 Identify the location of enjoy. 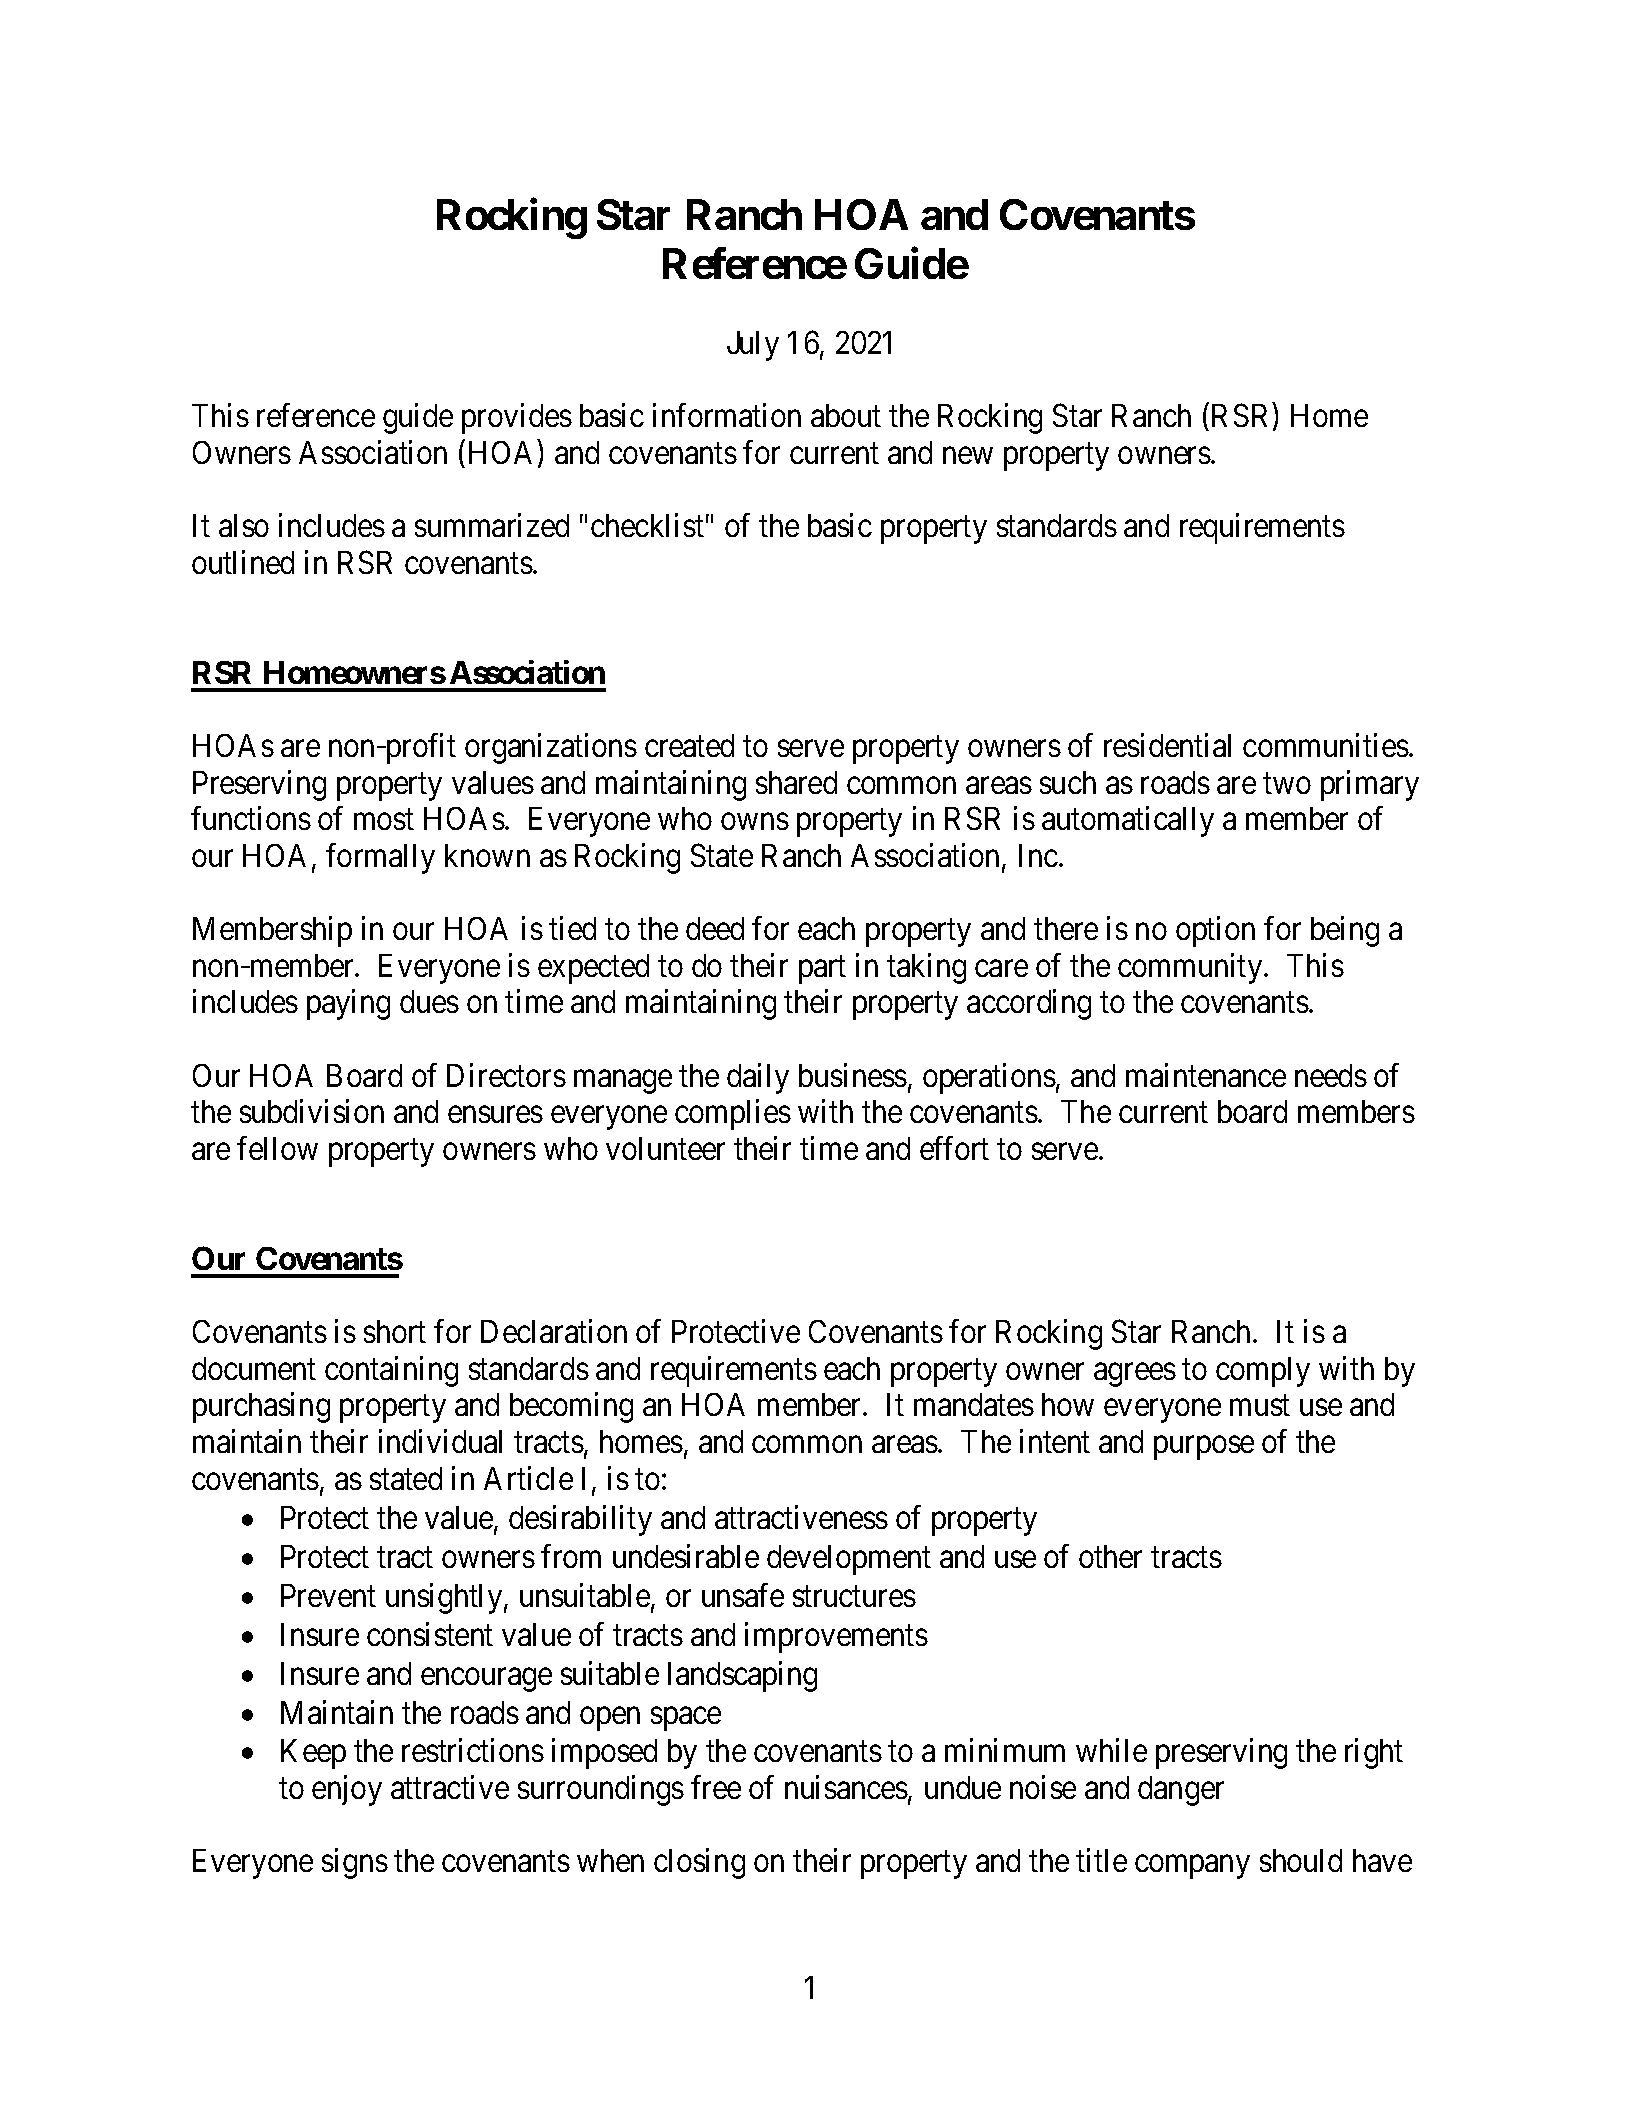
(347, 1790).
